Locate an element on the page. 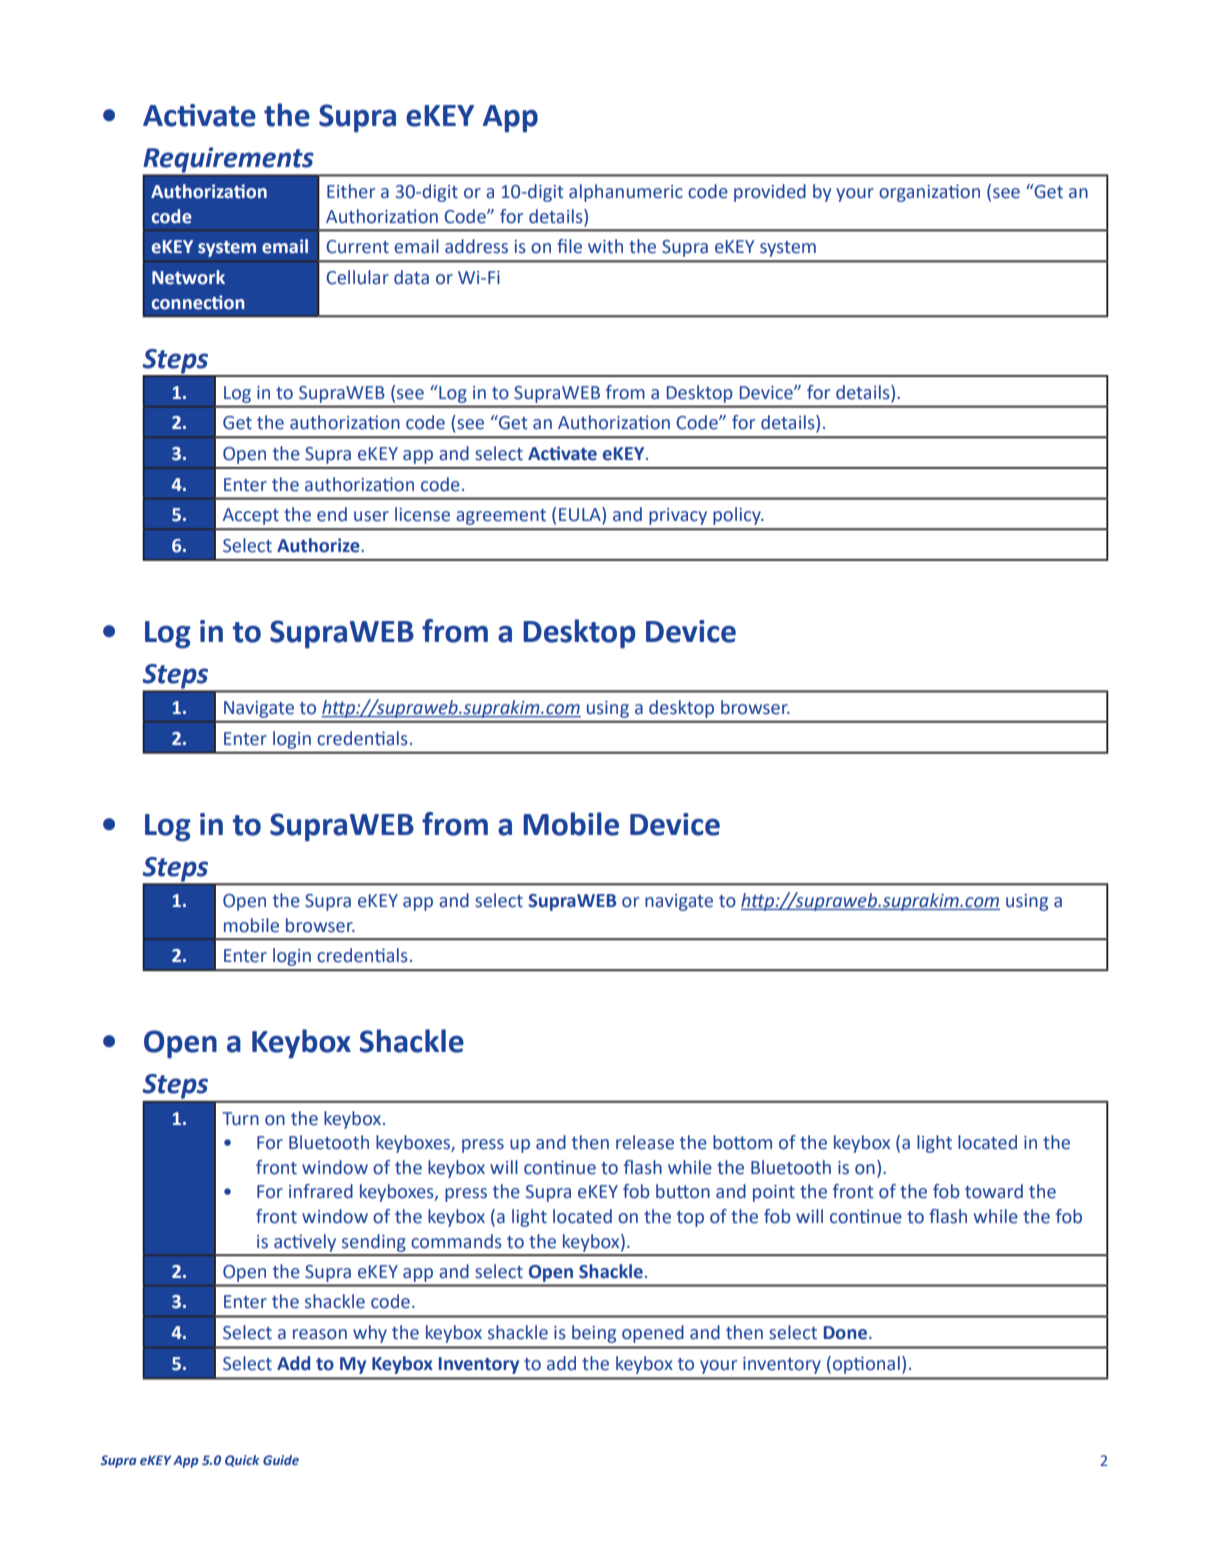 Image resolution: width=1209 pixels, height=1545 pixels. organization is located at coordinates (929, 193).
